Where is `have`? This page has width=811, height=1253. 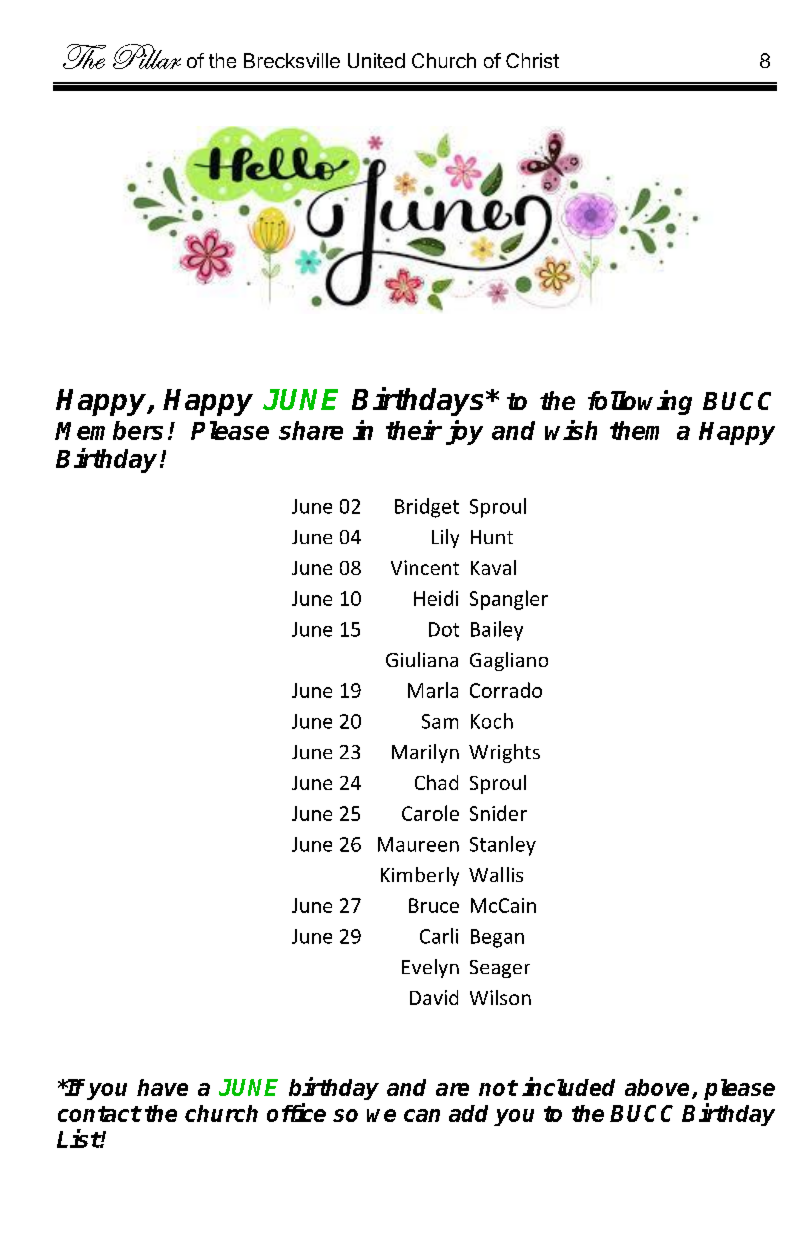
have is located at coordinates (162, 1087).
